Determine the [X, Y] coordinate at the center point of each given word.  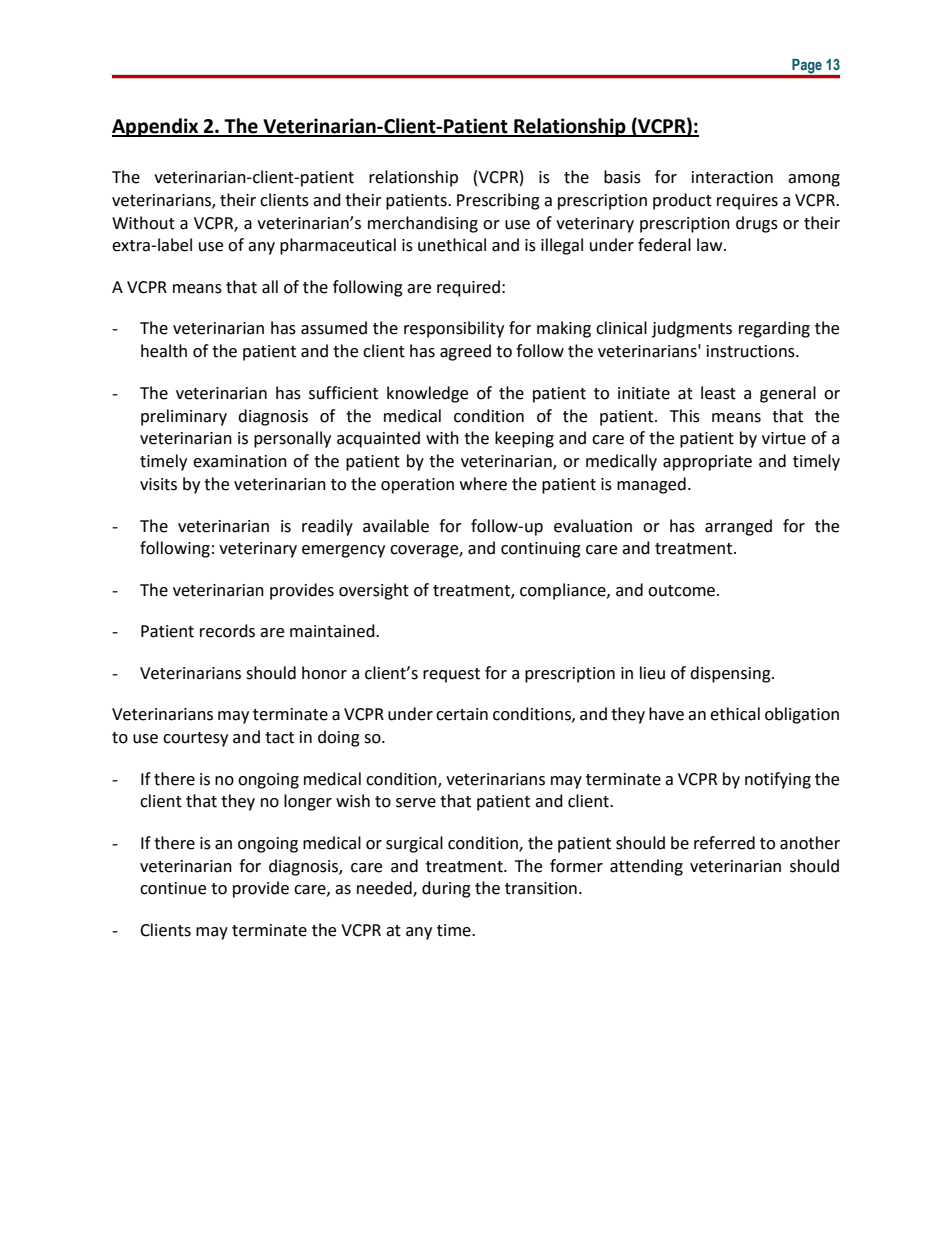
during [446, 889]
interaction [732, 177]
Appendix [156, 127]
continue [173, 888]
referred [724, 843]
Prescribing [498, 201]
